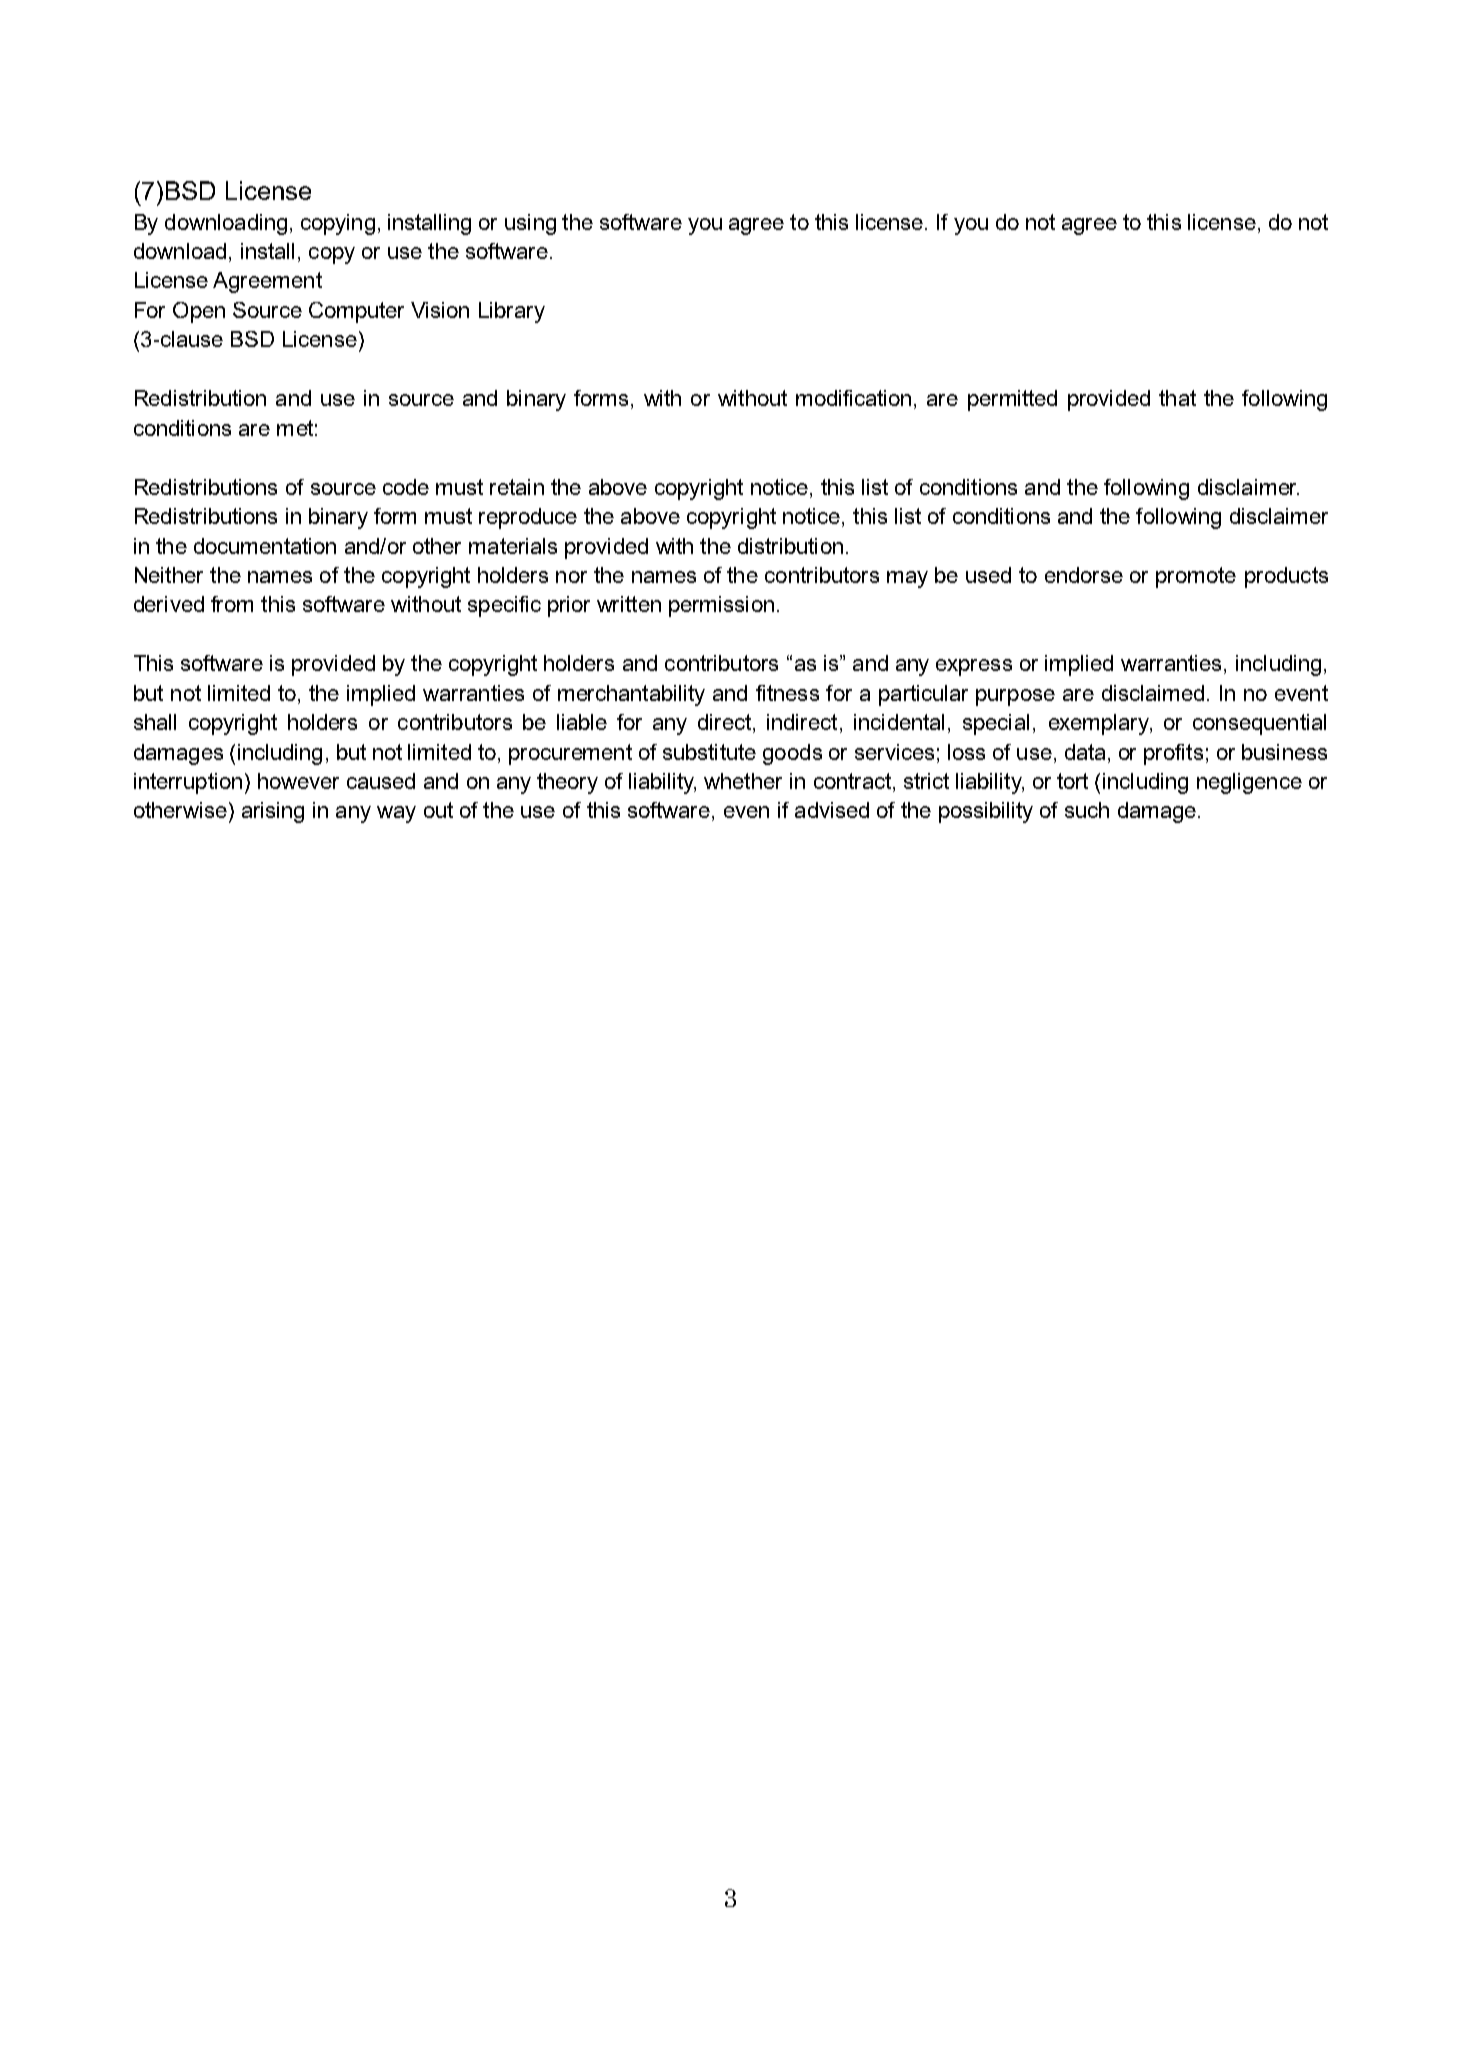 The height and width of the document is (2065, 1460). What do you see at coordinates (853, 398) in the document?
I see `modification` at bounding box center [853, 398].
